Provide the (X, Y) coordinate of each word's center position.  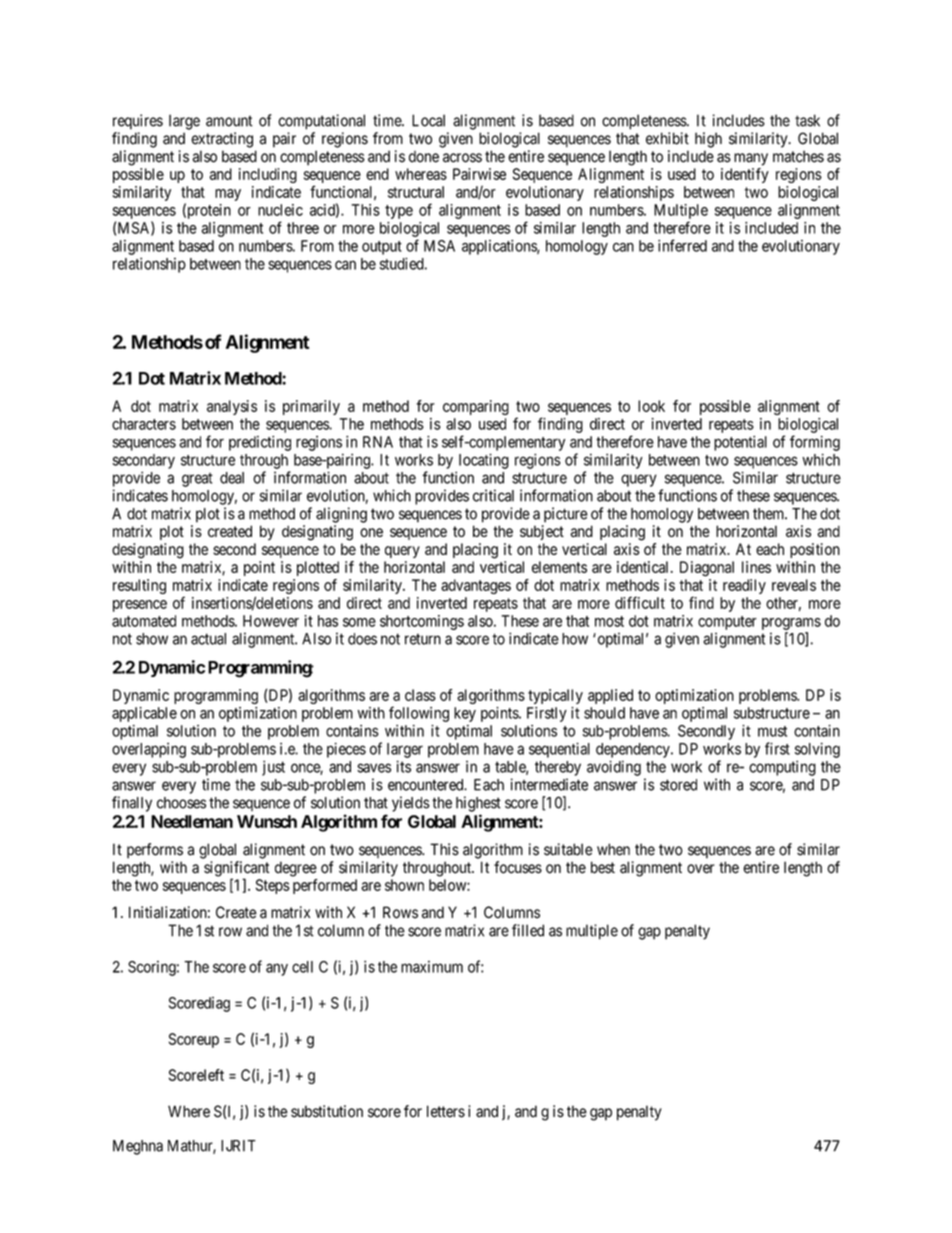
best (603, 867)
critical (493, 495)
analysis (232, 407)
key (465, 714)
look (651, 406)
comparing (476, 407)
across (462, 158)
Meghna (138, 1147)
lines (756, 567)
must (772, 731)
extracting (222, 140)
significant (237, 870)
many (751, 159)
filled (528, 930)
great (197, 480)
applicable (144, 714)
